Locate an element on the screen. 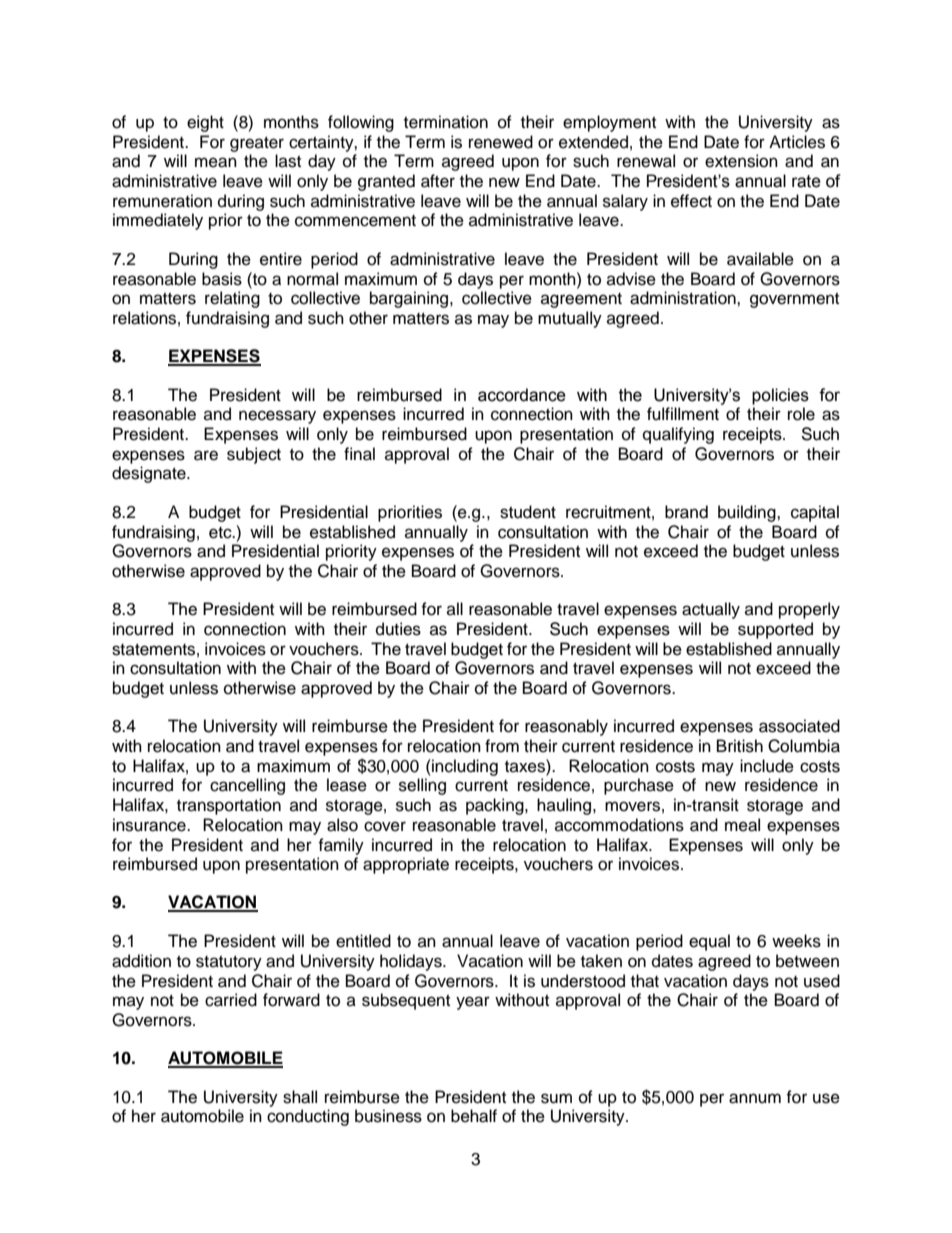 This screenshot has width=952, height=1233. policies is located at coordinates (780, 396).
